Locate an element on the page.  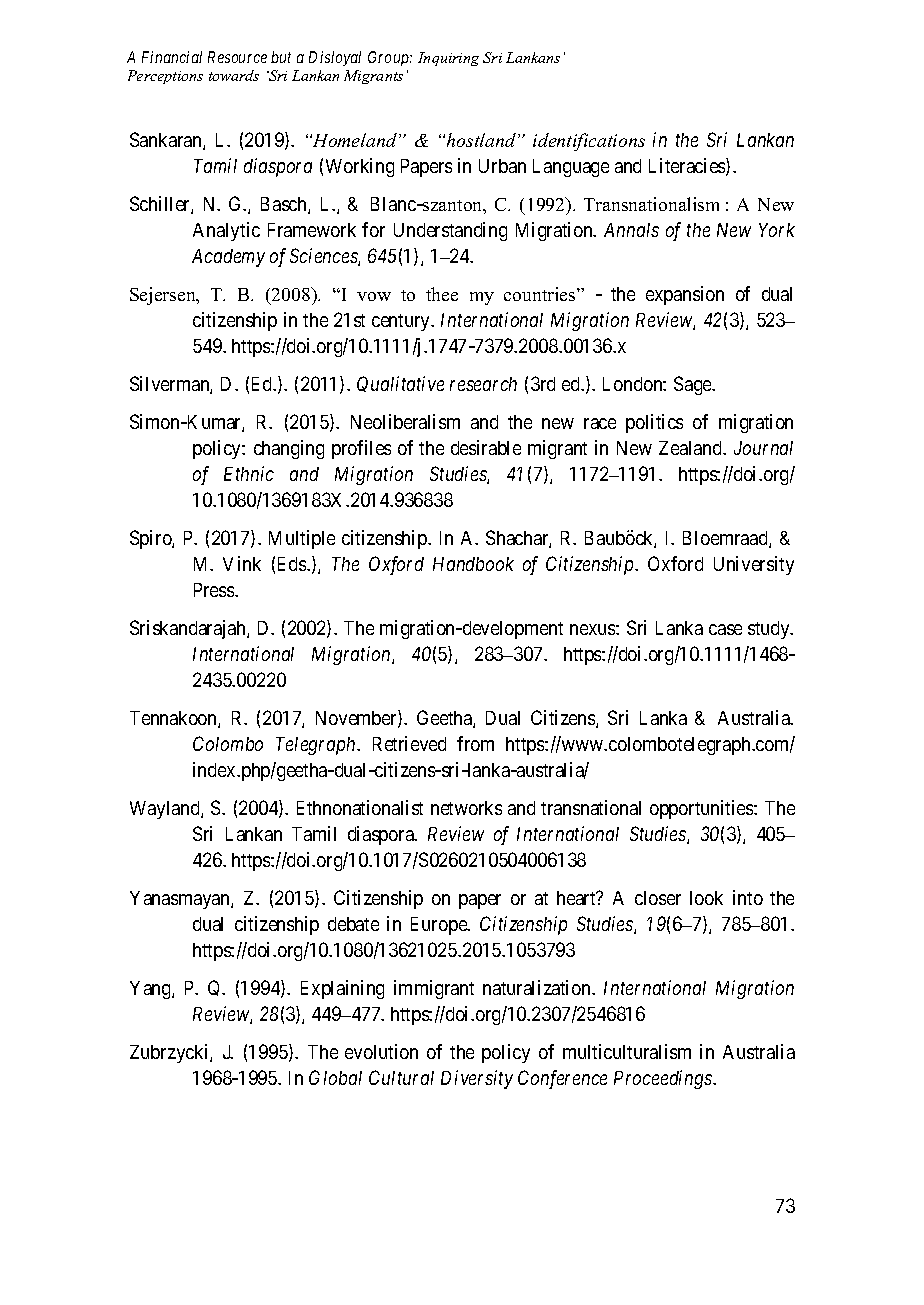
towards is located at coordinates (234, 75).
